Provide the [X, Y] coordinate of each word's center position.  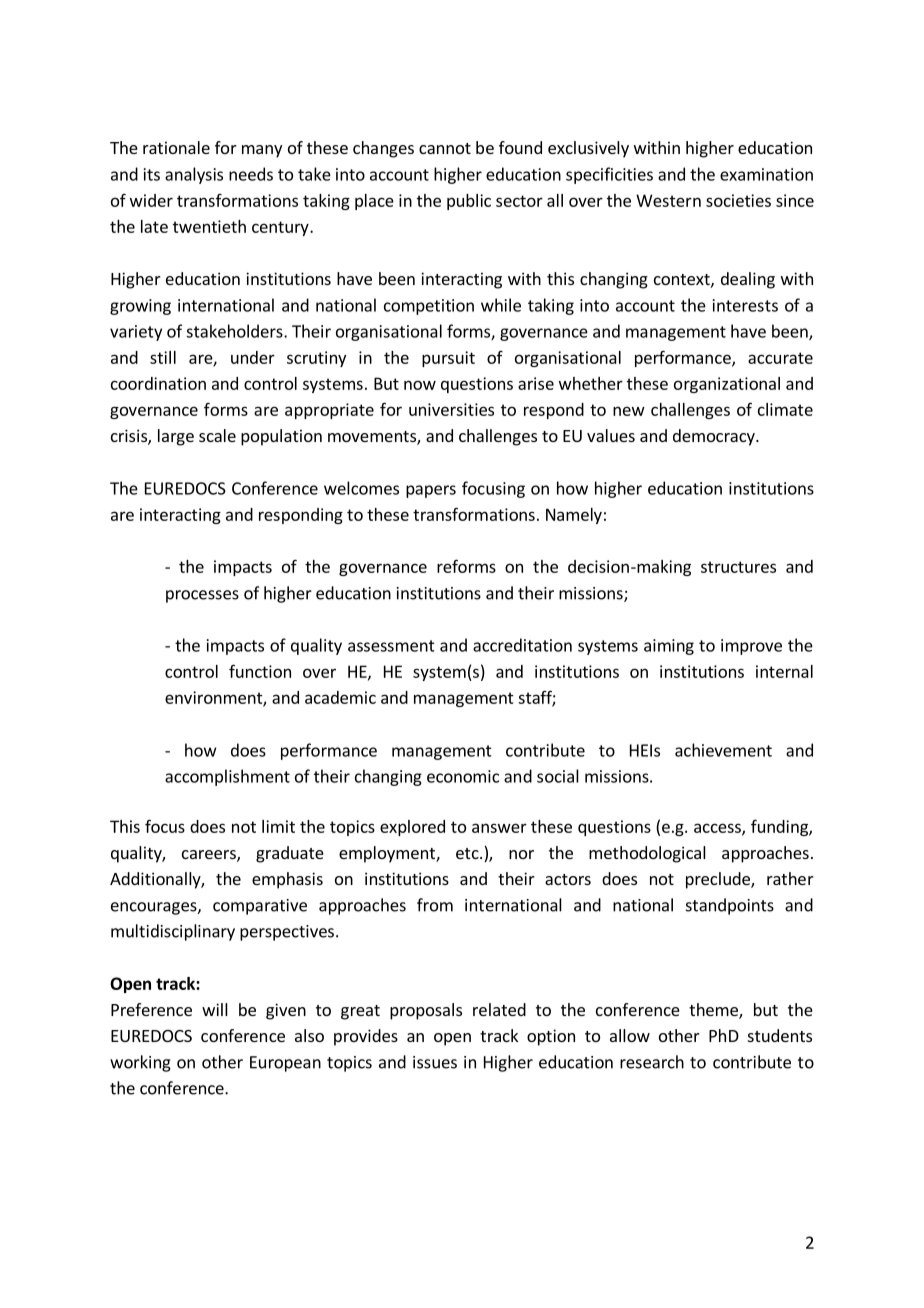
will [215, 1009]
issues [435, 1062]
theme [714, 1011]
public [469, 202]
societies [738, 200]
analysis [194, 175]
